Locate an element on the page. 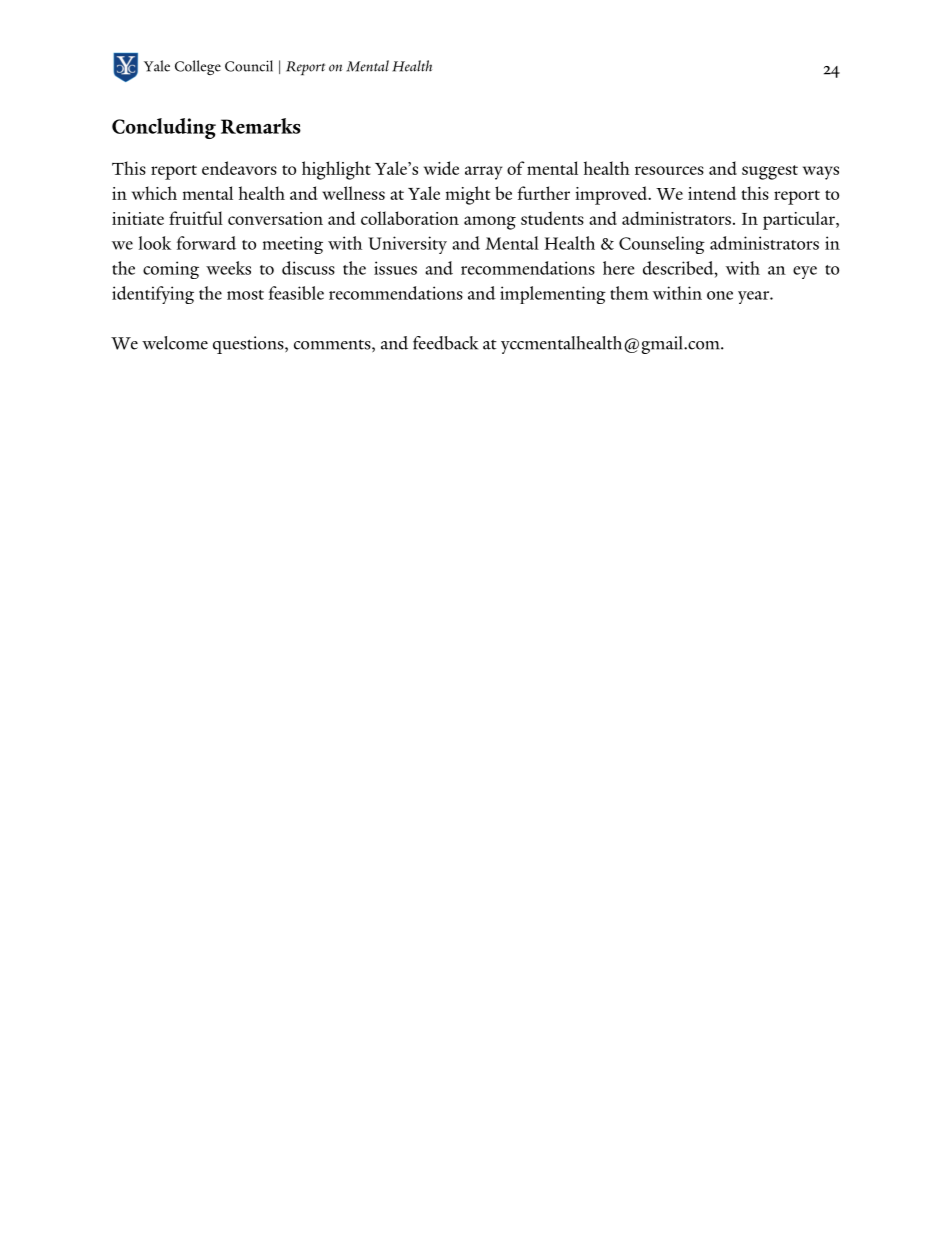 The height and width of the page is (1233, 952). weeks is located at coordinates (228, 268).
